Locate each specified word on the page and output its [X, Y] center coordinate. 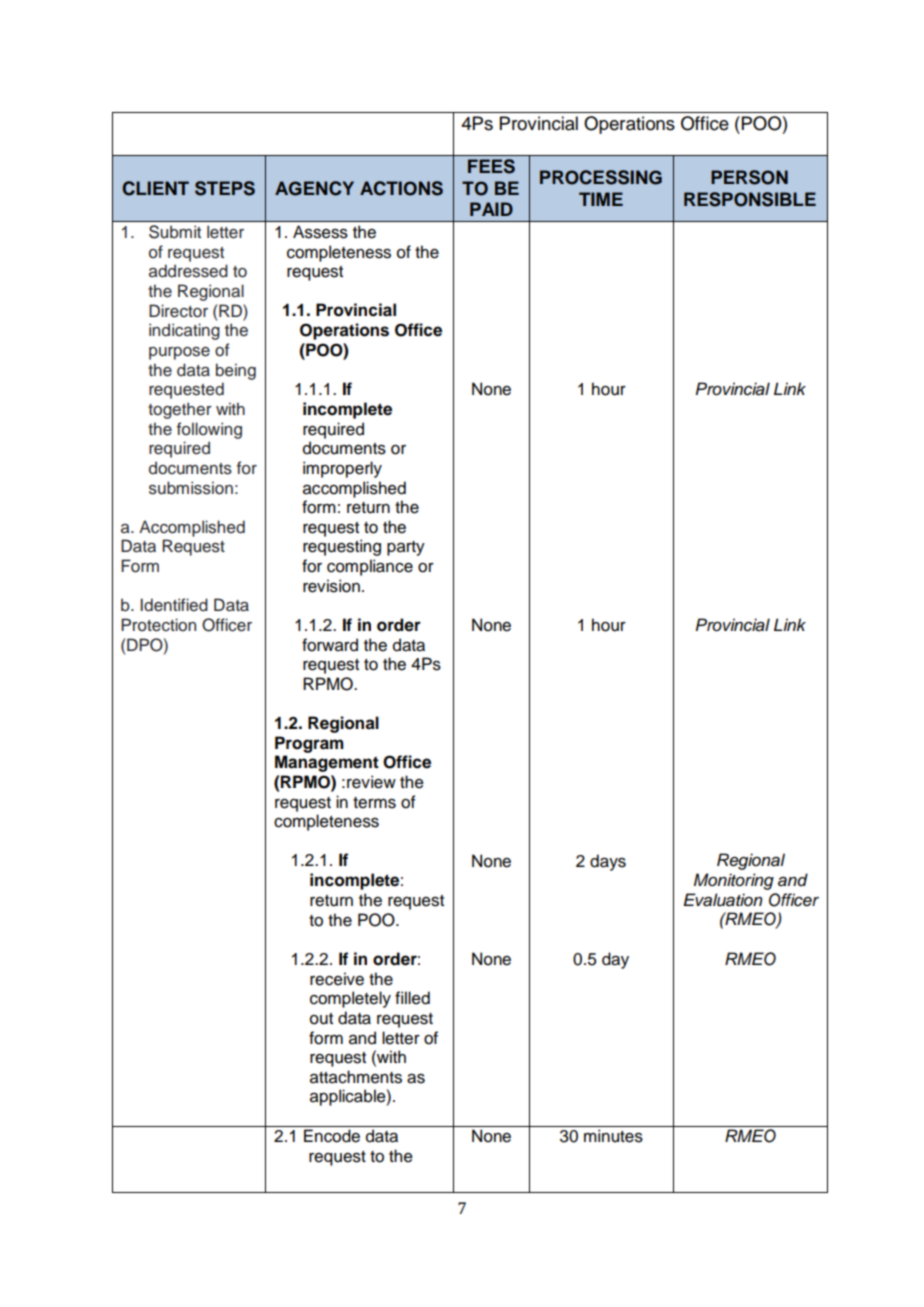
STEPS [225, 188]
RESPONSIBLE [750, 199]
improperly [342, 469]
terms [374, 803]
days [608, 862]
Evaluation [723, 900]
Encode [332, 1136]
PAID [491, 209]
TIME [601, 199]
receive [337, 979]
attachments [356, 1077]
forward [330, 645]
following [209, 430]
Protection [158, 625]
